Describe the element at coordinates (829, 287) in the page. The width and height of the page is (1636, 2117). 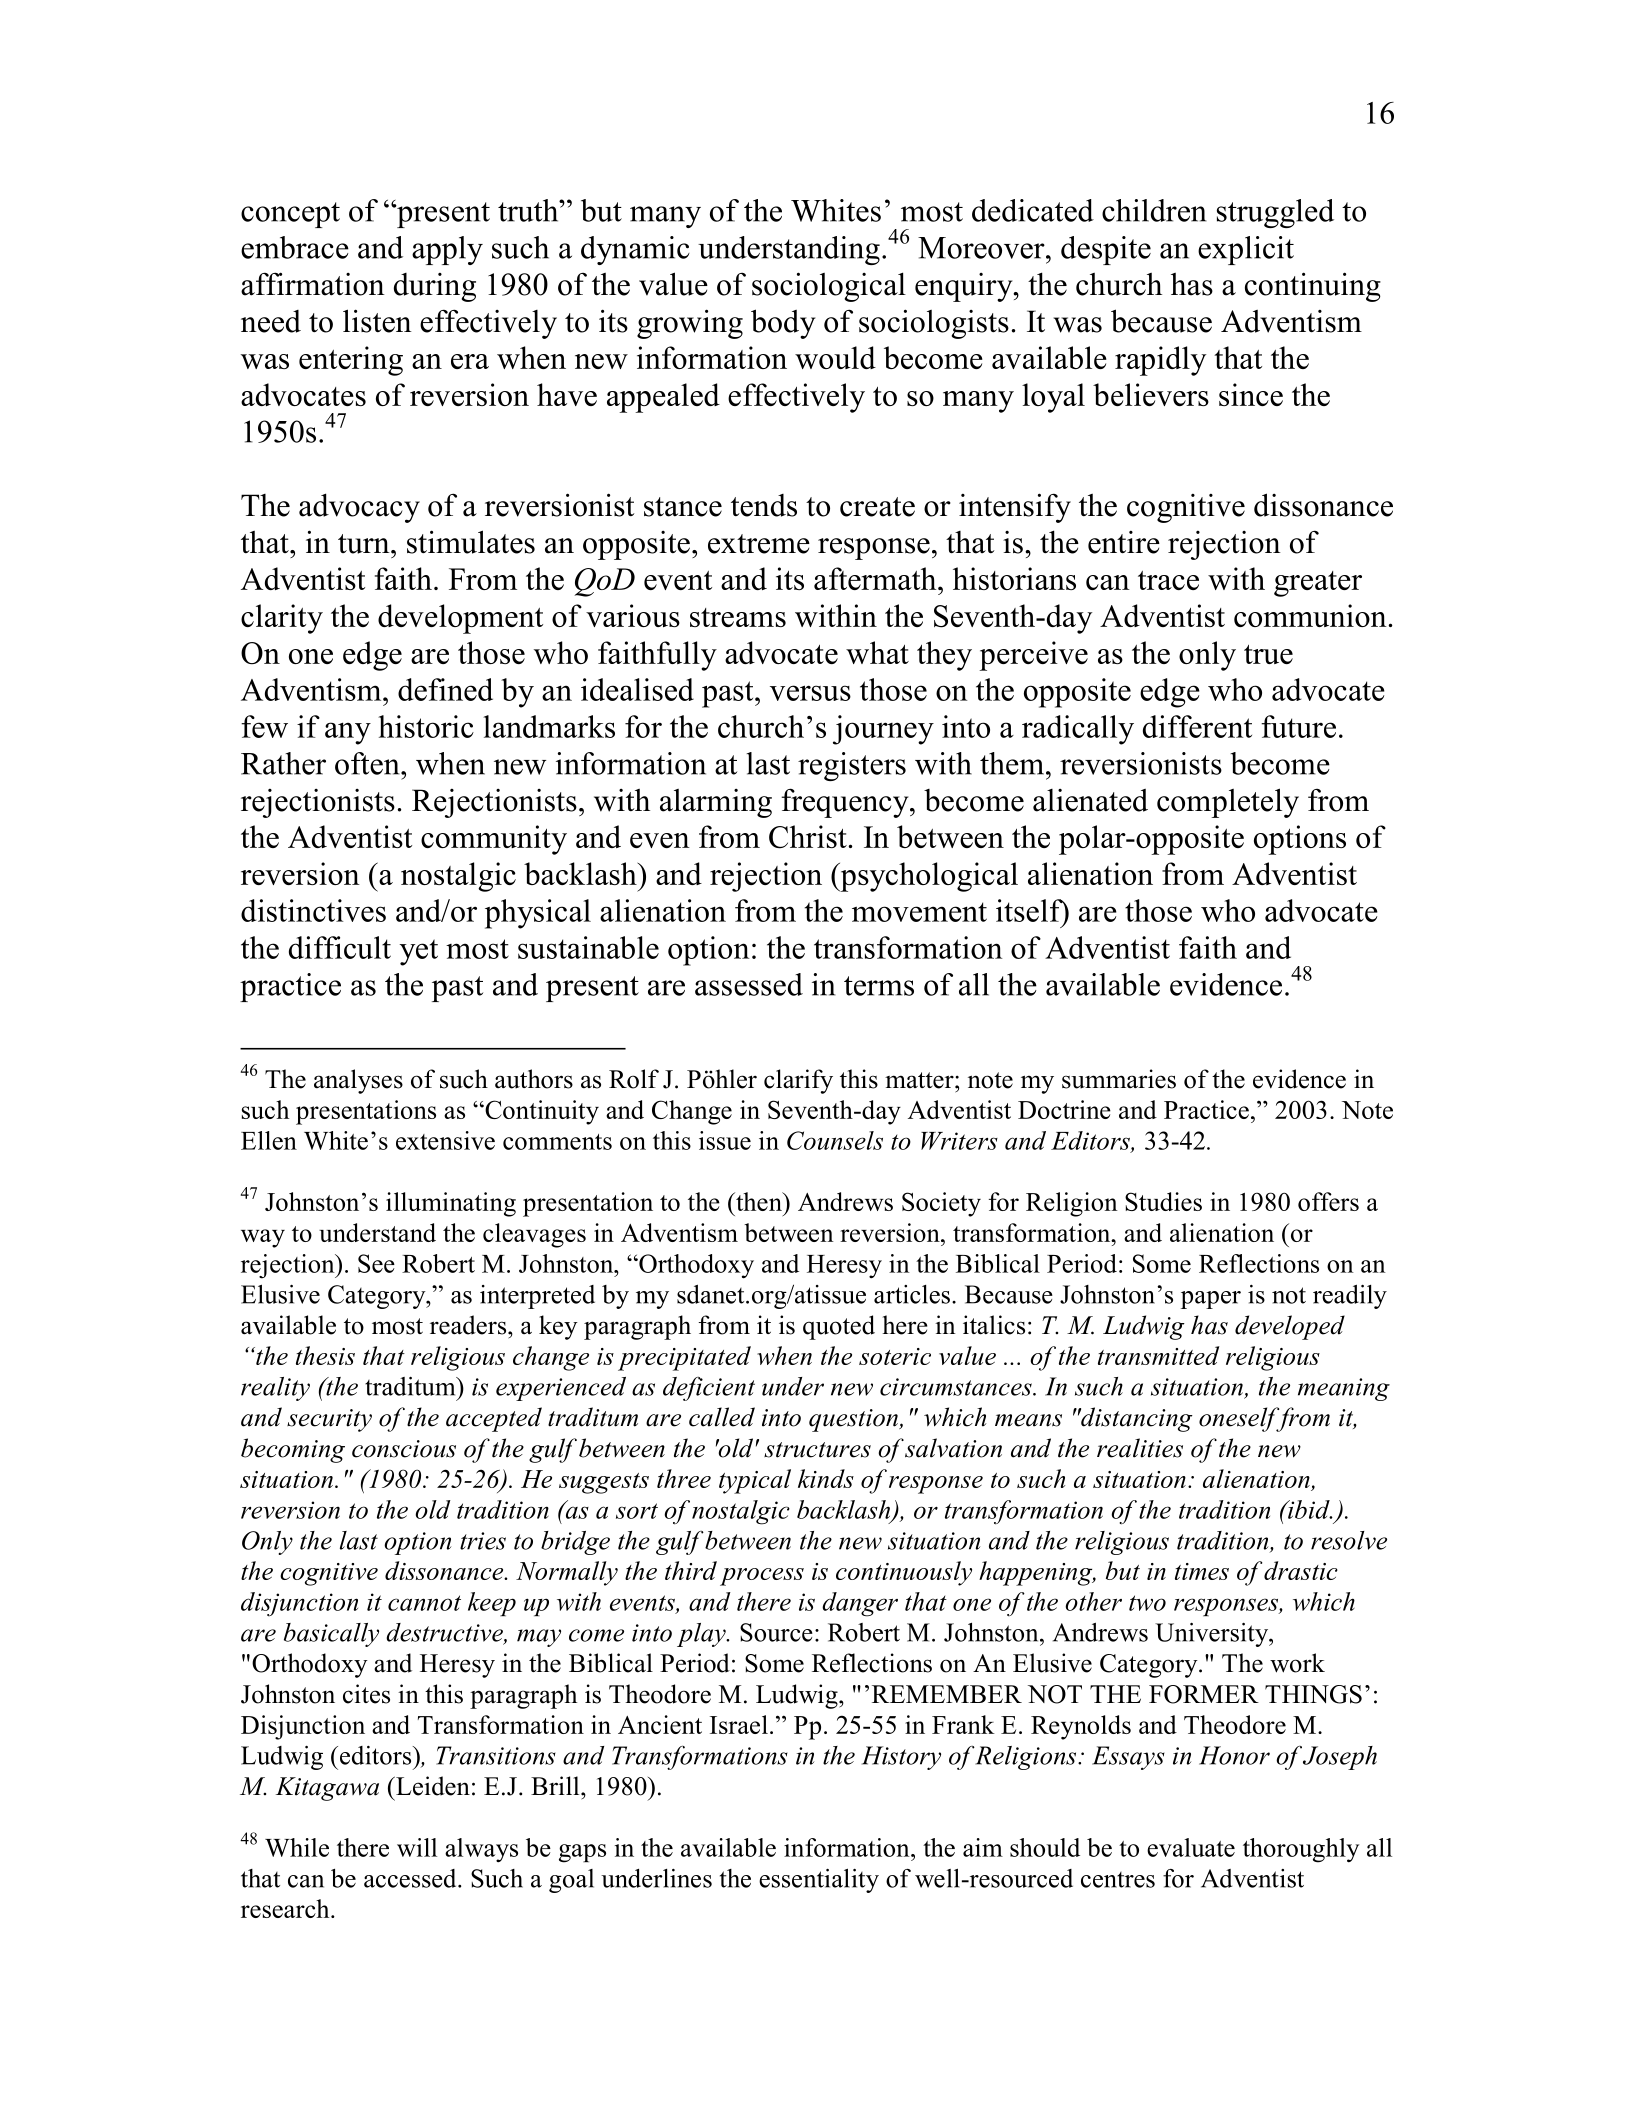
I see `sociological` at that location.
